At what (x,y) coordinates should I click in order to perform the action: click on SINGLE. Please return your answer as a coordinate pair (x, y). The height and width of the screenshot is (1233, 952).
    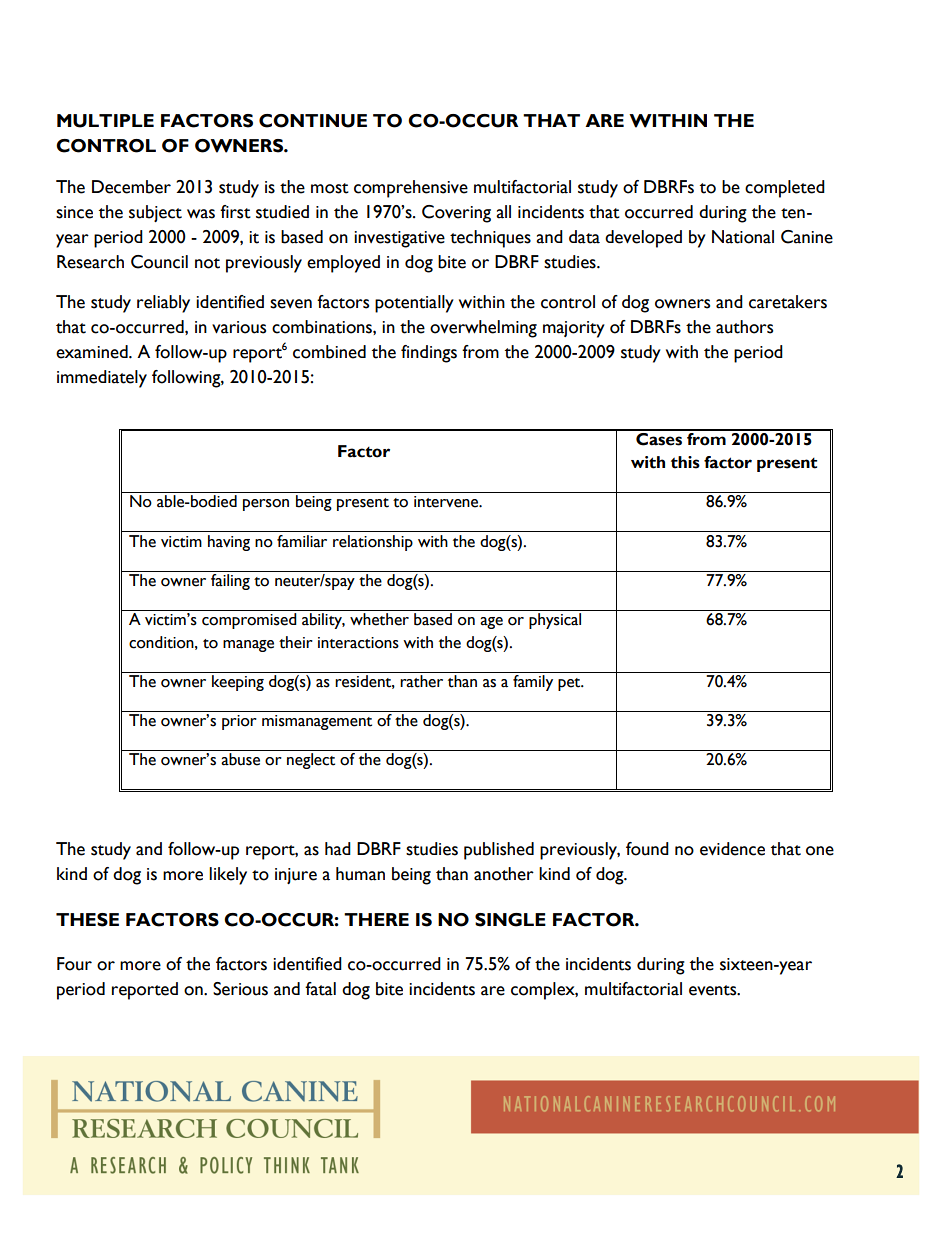
    Looking at the image, I should click on (510, 920).
